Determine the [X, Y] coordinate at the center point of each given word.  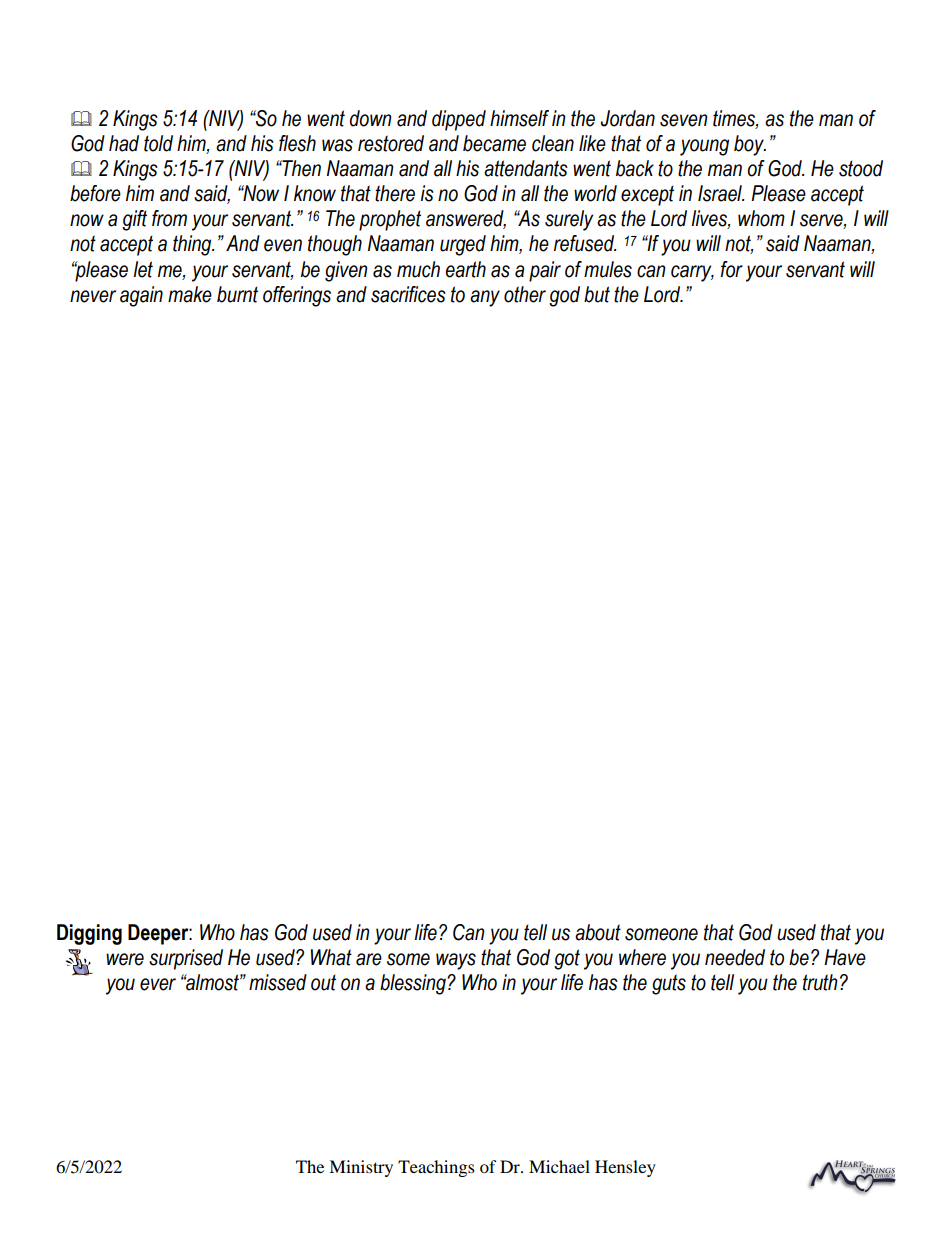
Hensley [625, 1168]
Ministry [361, 1168]
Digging [89, 934]
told [158, 143]
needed [735, 957]
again [141, 296]
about [598, 932]
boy [750, 145]
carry [692, 273]
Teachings [436, 1168]
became [494, 143]
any [485, 298]
